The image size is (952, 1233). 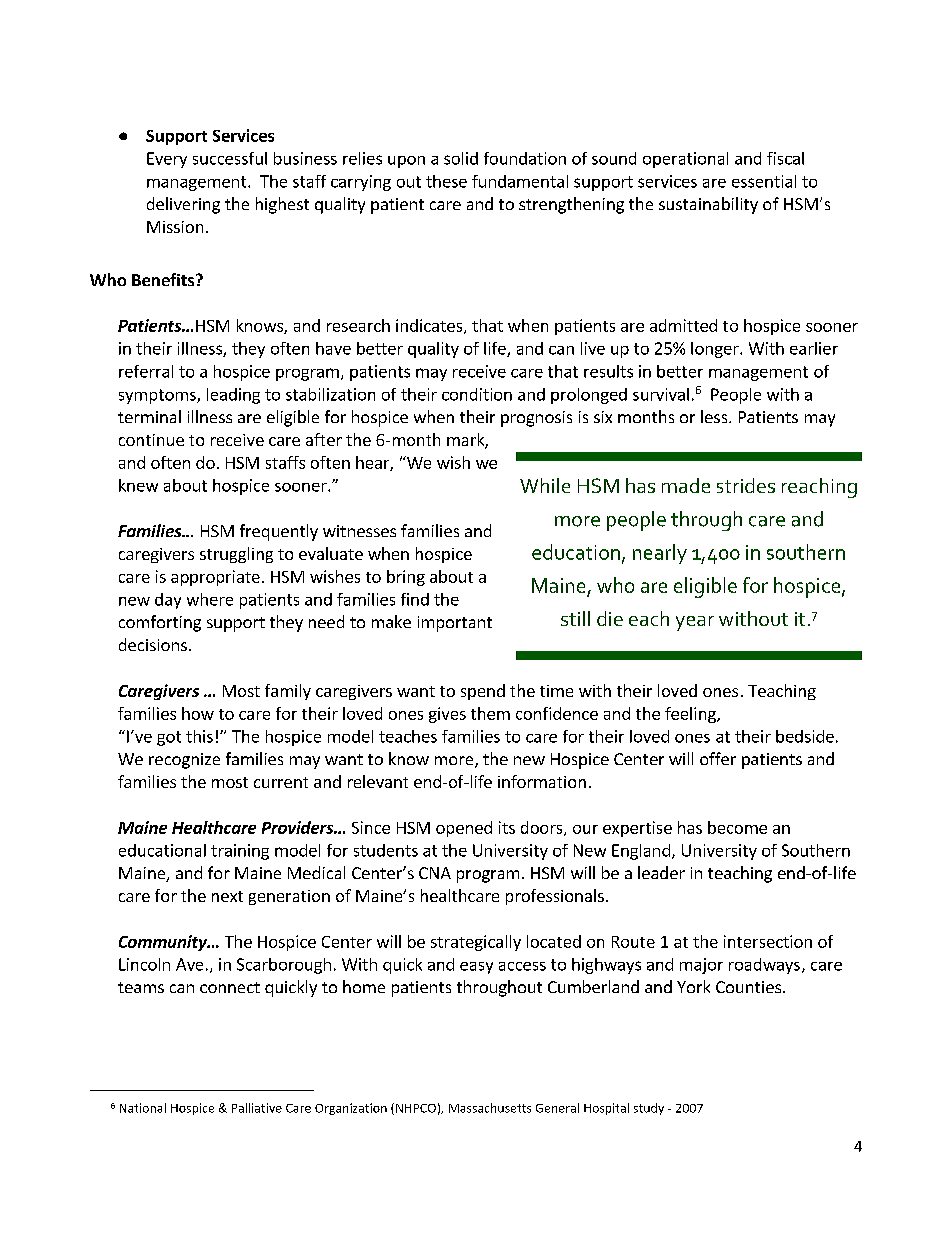 What do you see at coordinates (446, 181) in the screenshot?
I see `these` at bounding box center [446, 181].
